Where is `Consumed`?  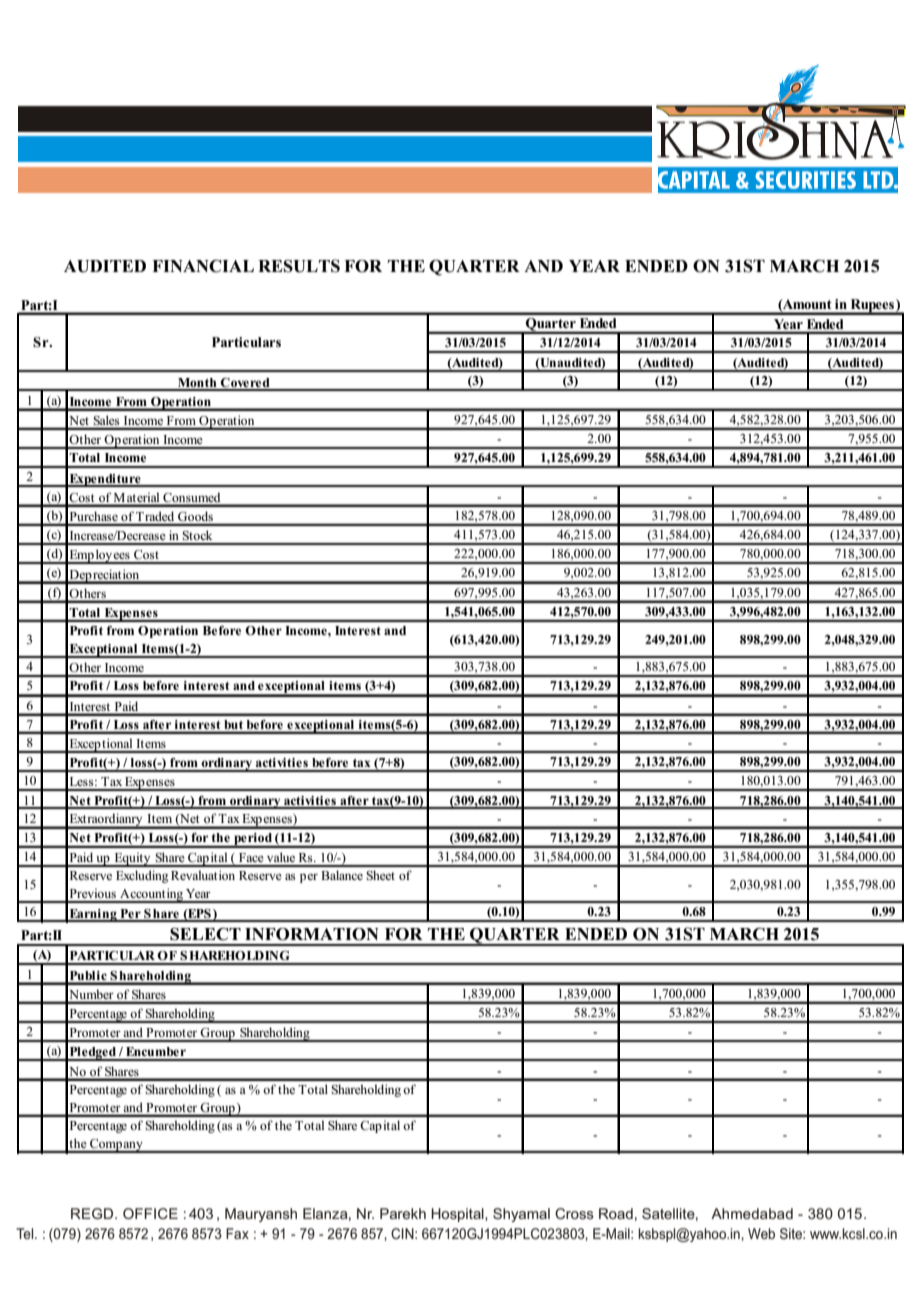 Consumed is located at coordinates (191, 497).
